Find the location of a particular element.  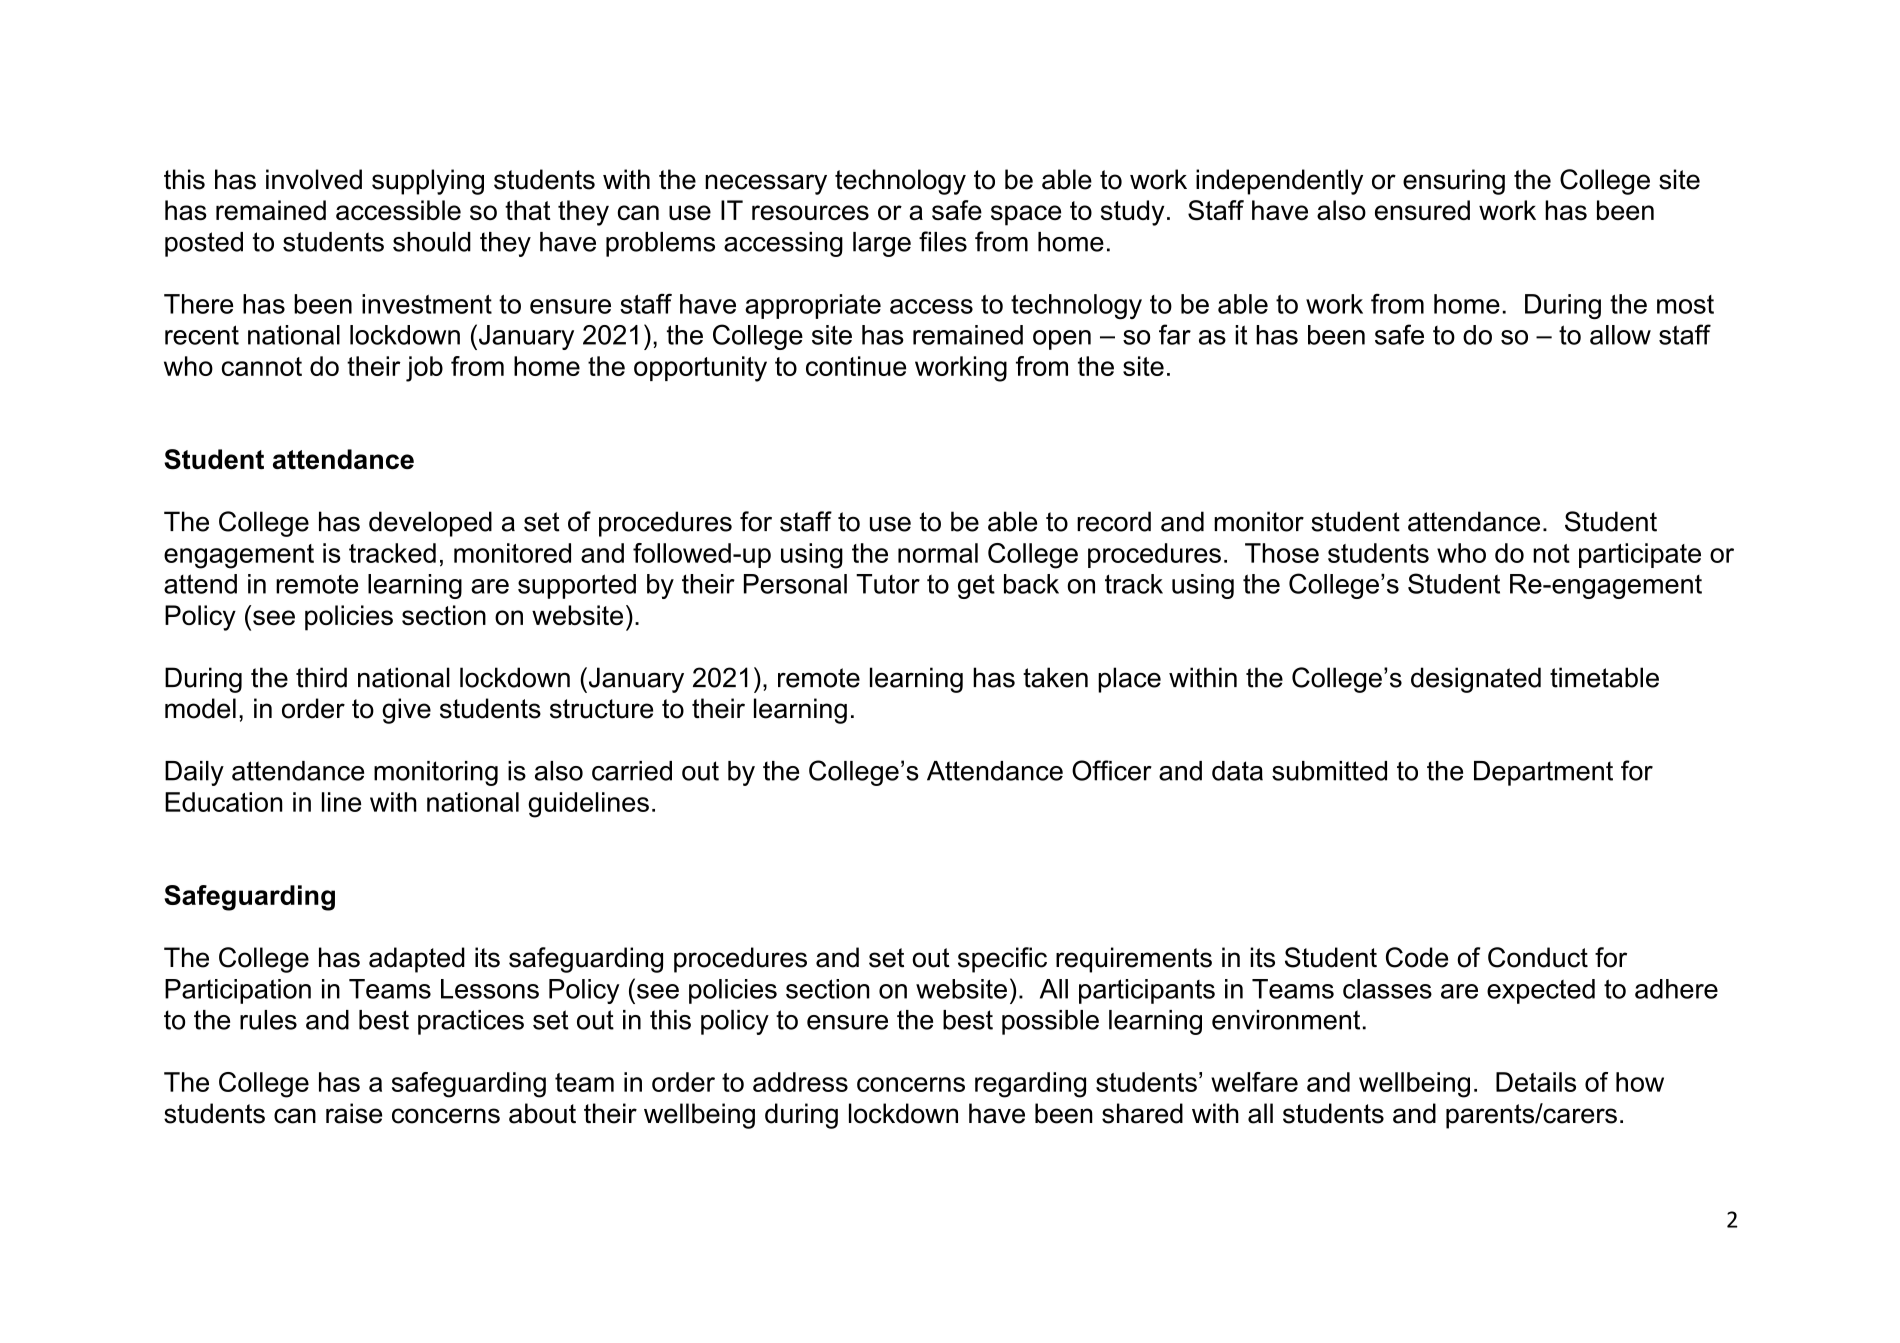

third is located at coordinates (321, 677).
